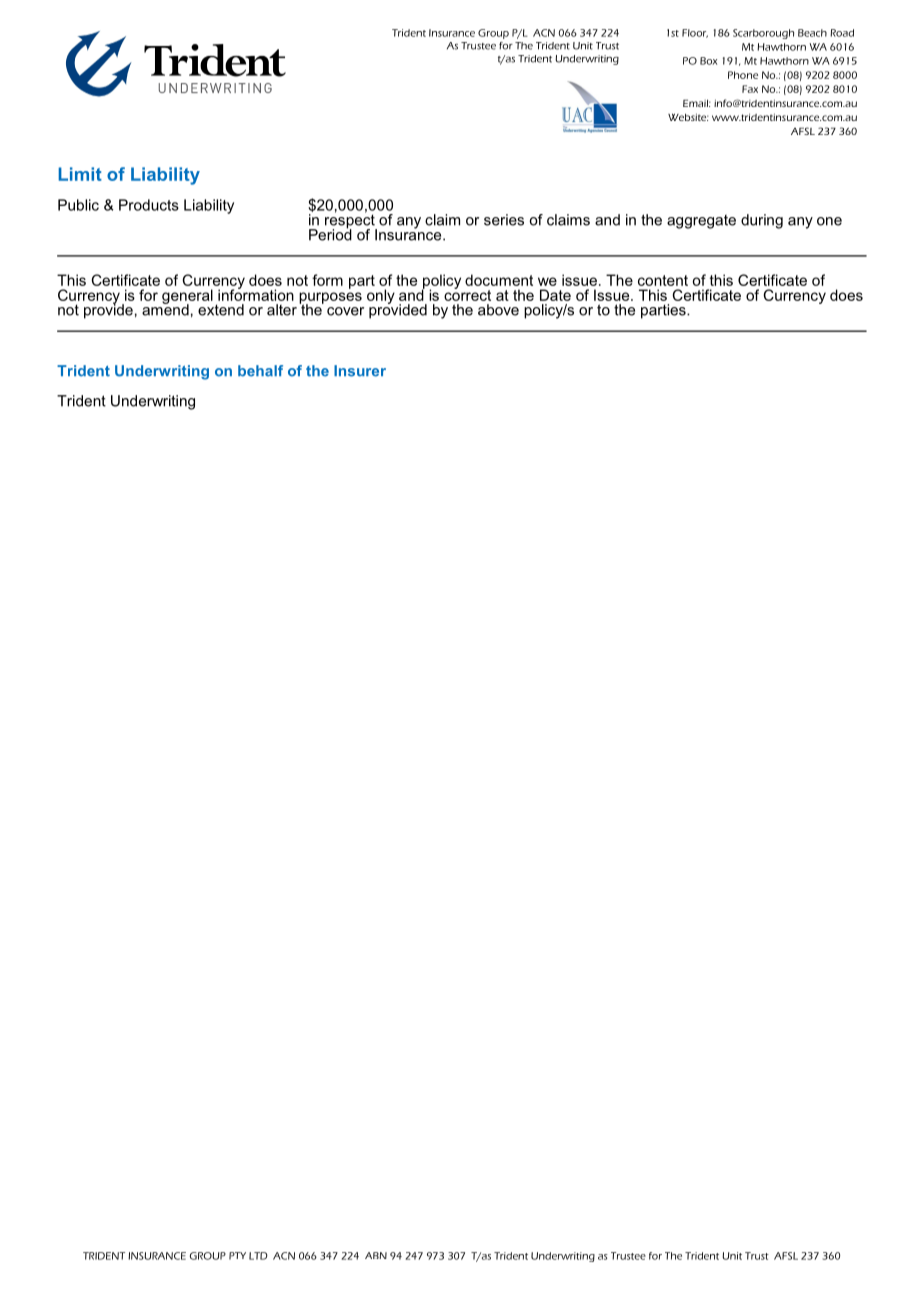 Image resolution: width=924 pixels, height=1308 pixels. What do you see at coordinates (504, 220) in the screenshot?
I see `series` at bounding box center [504, 220].
